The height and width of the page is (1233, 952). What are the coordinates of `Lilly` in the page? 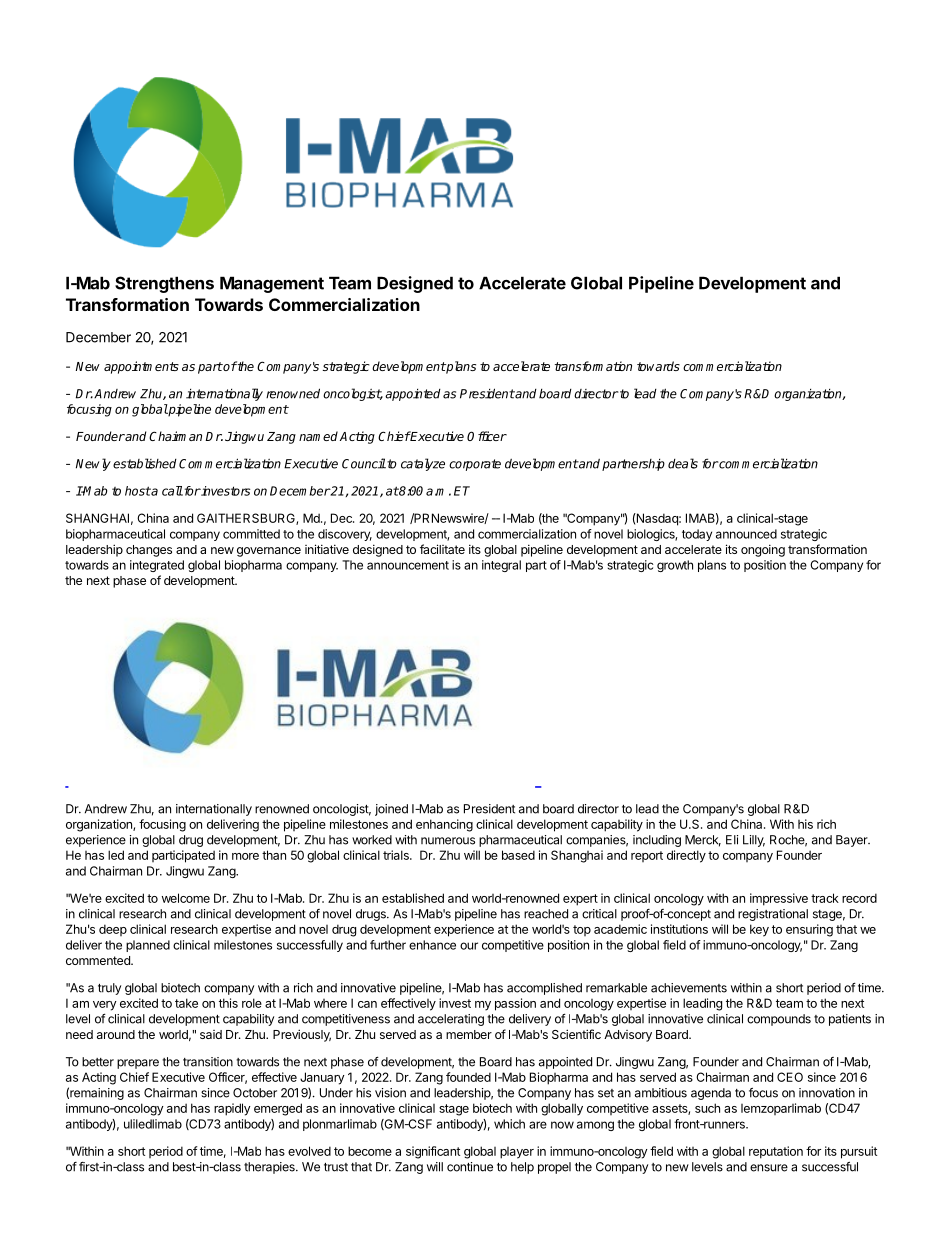 It's located at (754, 841).
